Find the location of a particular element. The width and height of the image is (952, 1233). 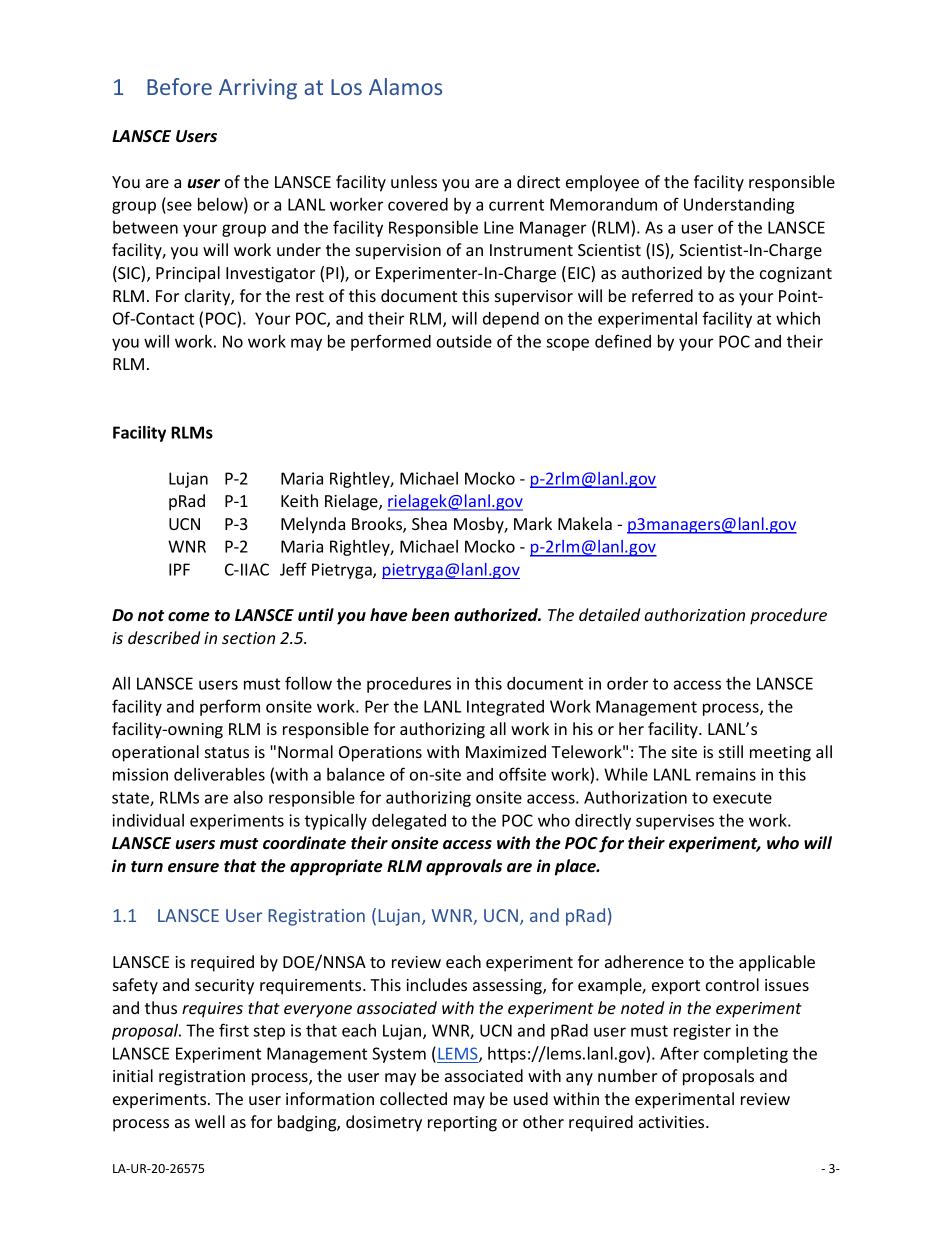

reporting is located at coordinates (462, 1124).
